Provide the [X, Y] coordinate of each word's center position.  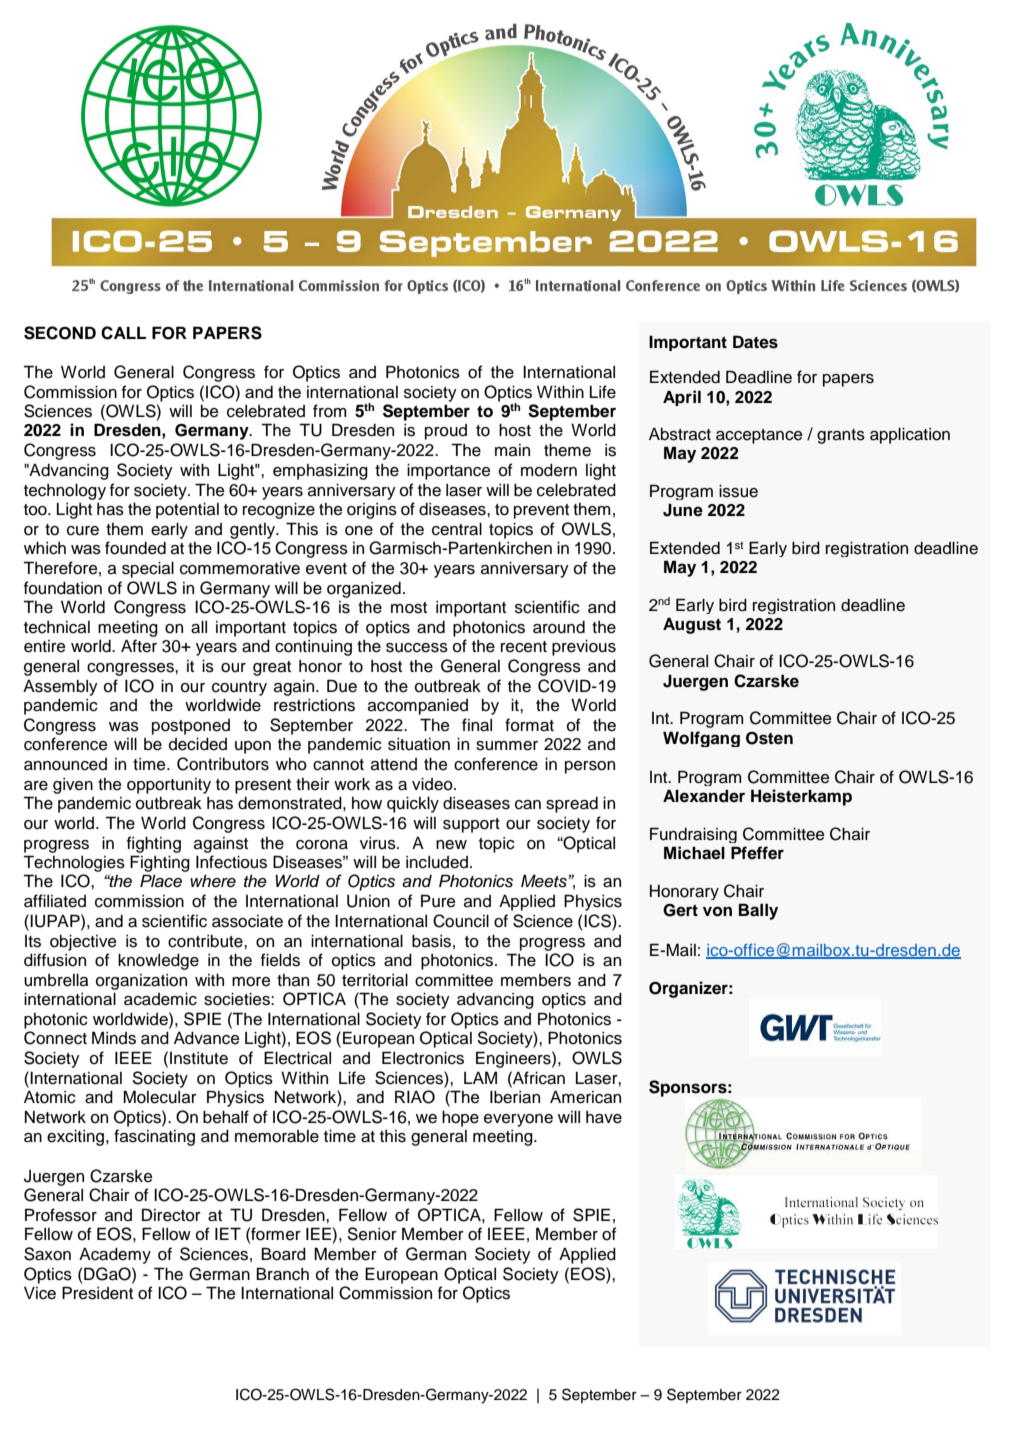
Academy [115, 1255]
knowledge [158, 961]
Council [461, 921]
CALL [123, 333]
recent [524, 647]
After [139, 646]
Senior [372, 1234]
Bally [758, 911]
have [604, 1117]
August [692, 625]
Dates [755, 342]
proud [446, 432]
